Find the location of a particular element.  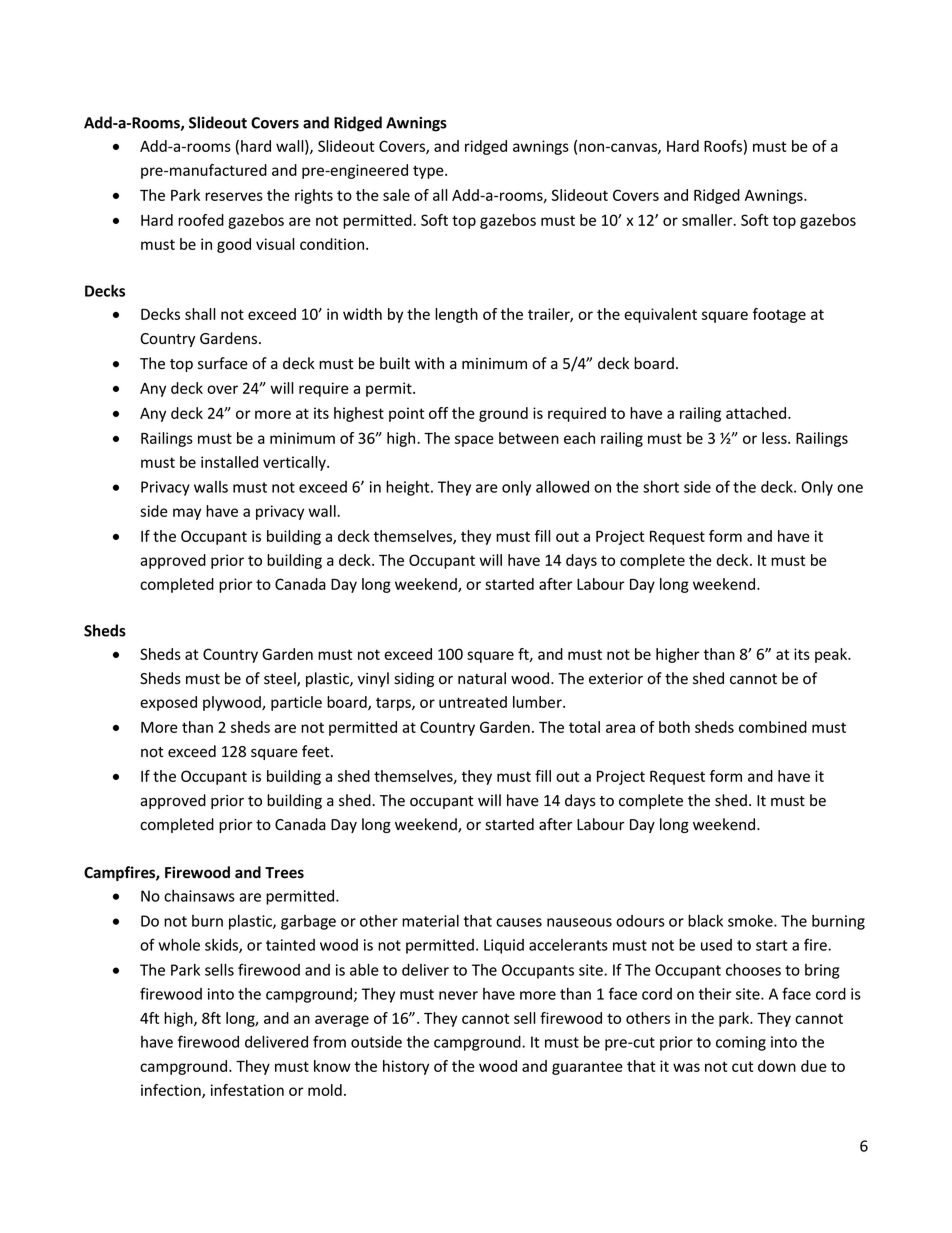

peak is located at coordinates (832, 655).
